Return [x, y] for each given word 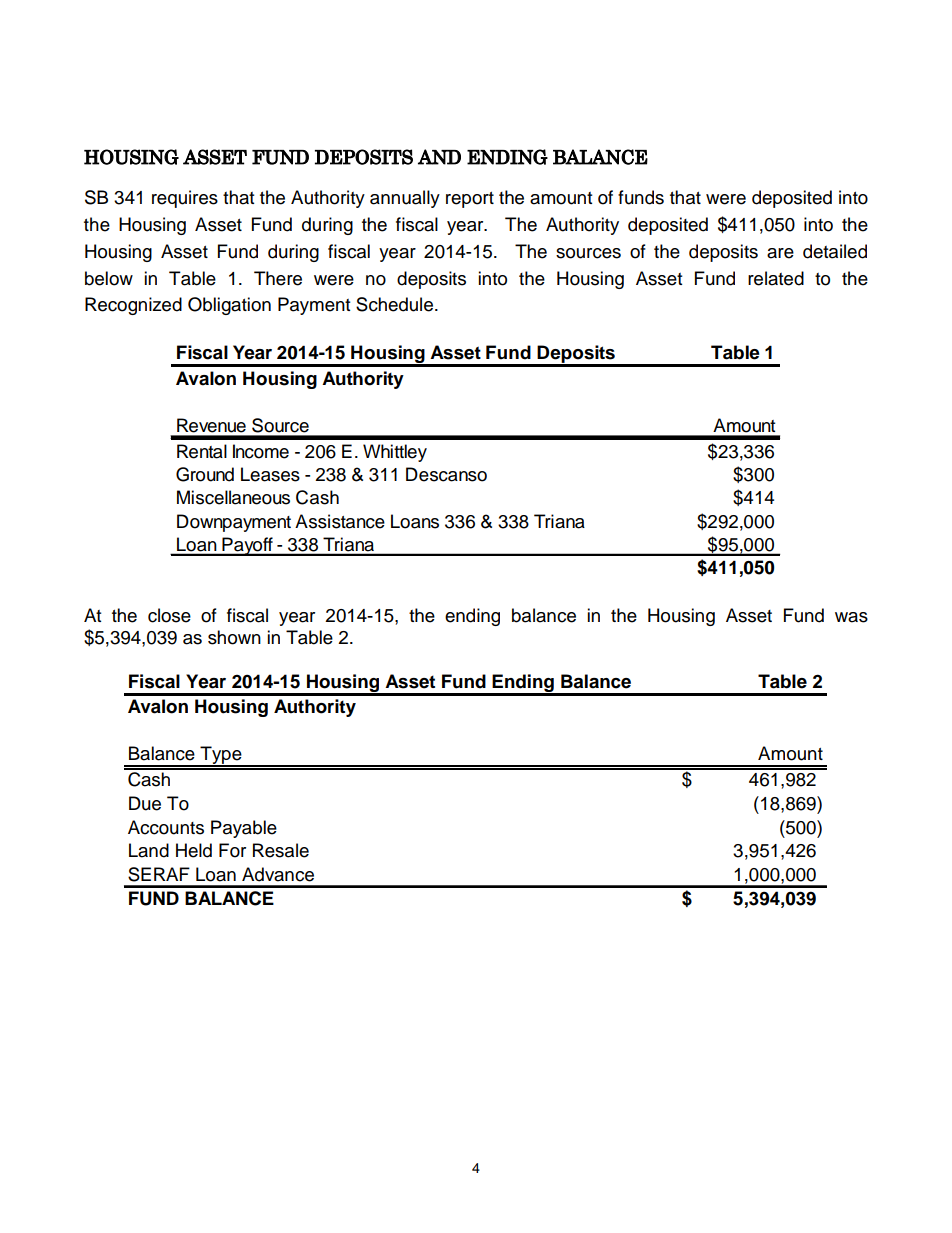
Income [261, 451]
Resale [281, 850]
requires [185, 199]
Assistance [340, 521]
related [776, 278]
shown [234, 637]
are [780, 253]
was [851, 617]
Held [194, 850]
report [470, 200]
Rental [202, 451]
